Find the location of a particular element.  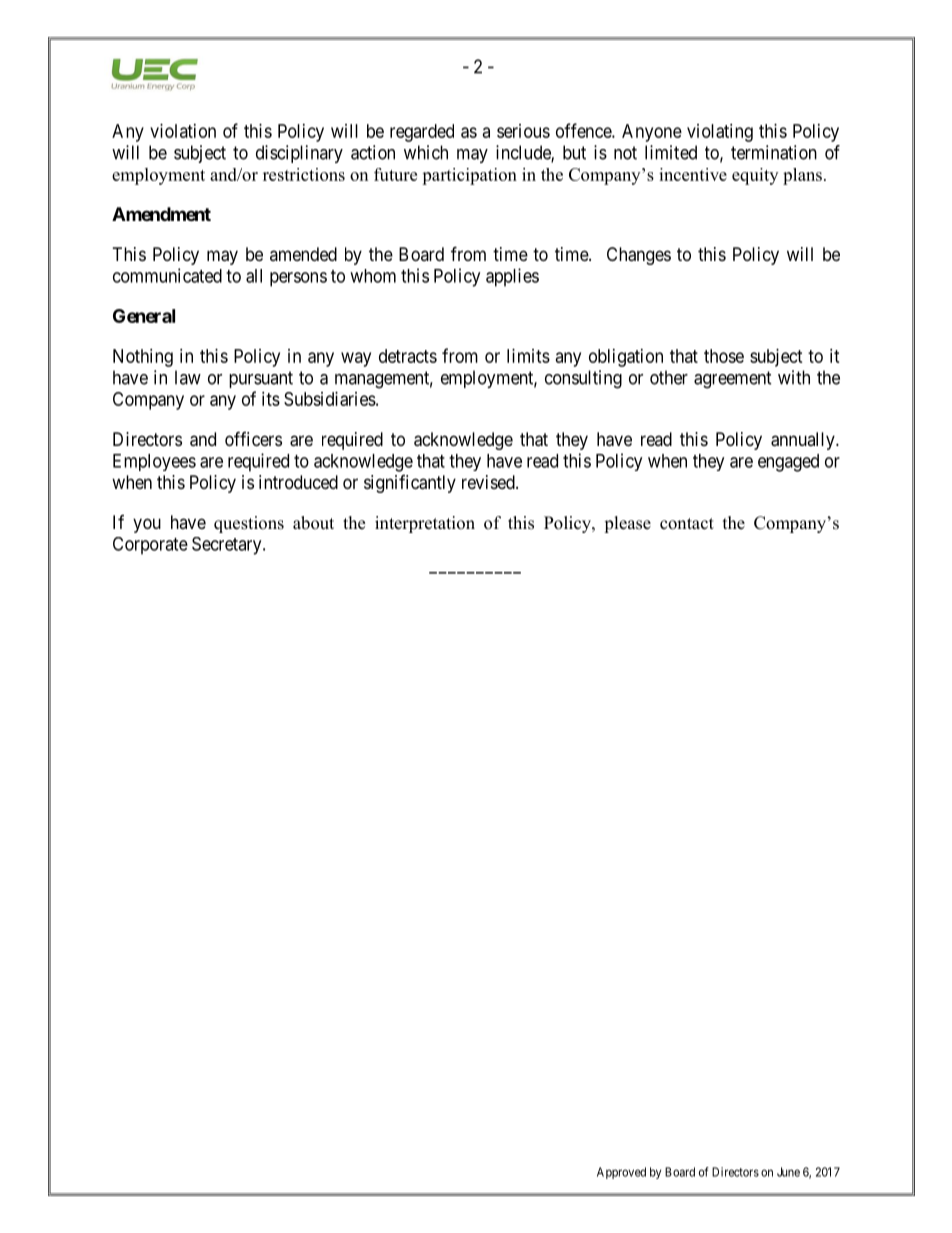

contact is located at coordinates (687, 524).
